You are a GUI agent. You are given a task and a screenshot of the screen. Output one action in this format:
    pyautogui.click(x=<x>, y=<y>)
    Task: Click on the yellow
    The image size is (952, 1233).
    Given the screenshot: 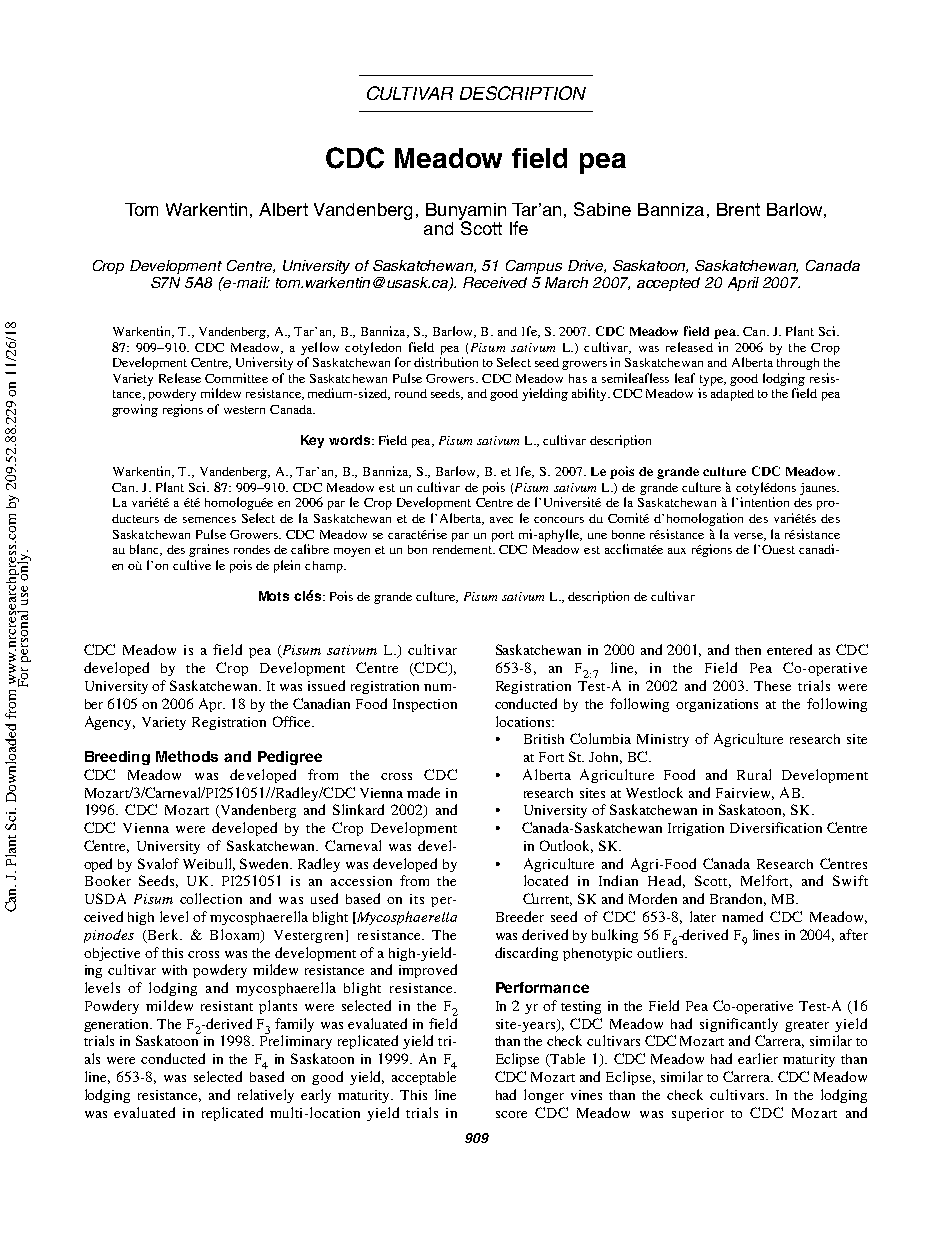 What is the action you would take?
    pyautogui.click(x=320, y=348)
